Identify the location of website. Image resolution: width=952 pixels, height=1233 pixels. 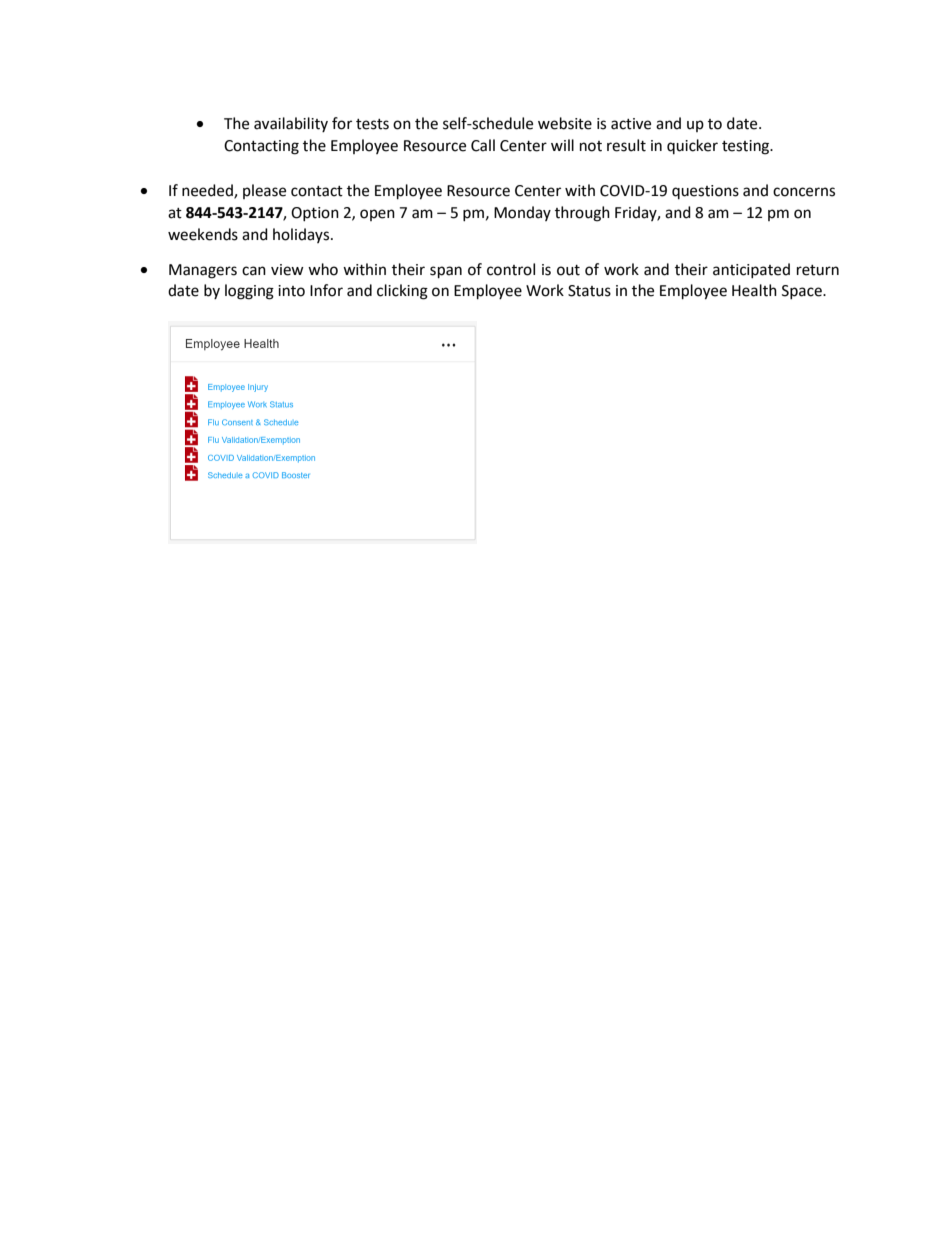
(565, 123).
